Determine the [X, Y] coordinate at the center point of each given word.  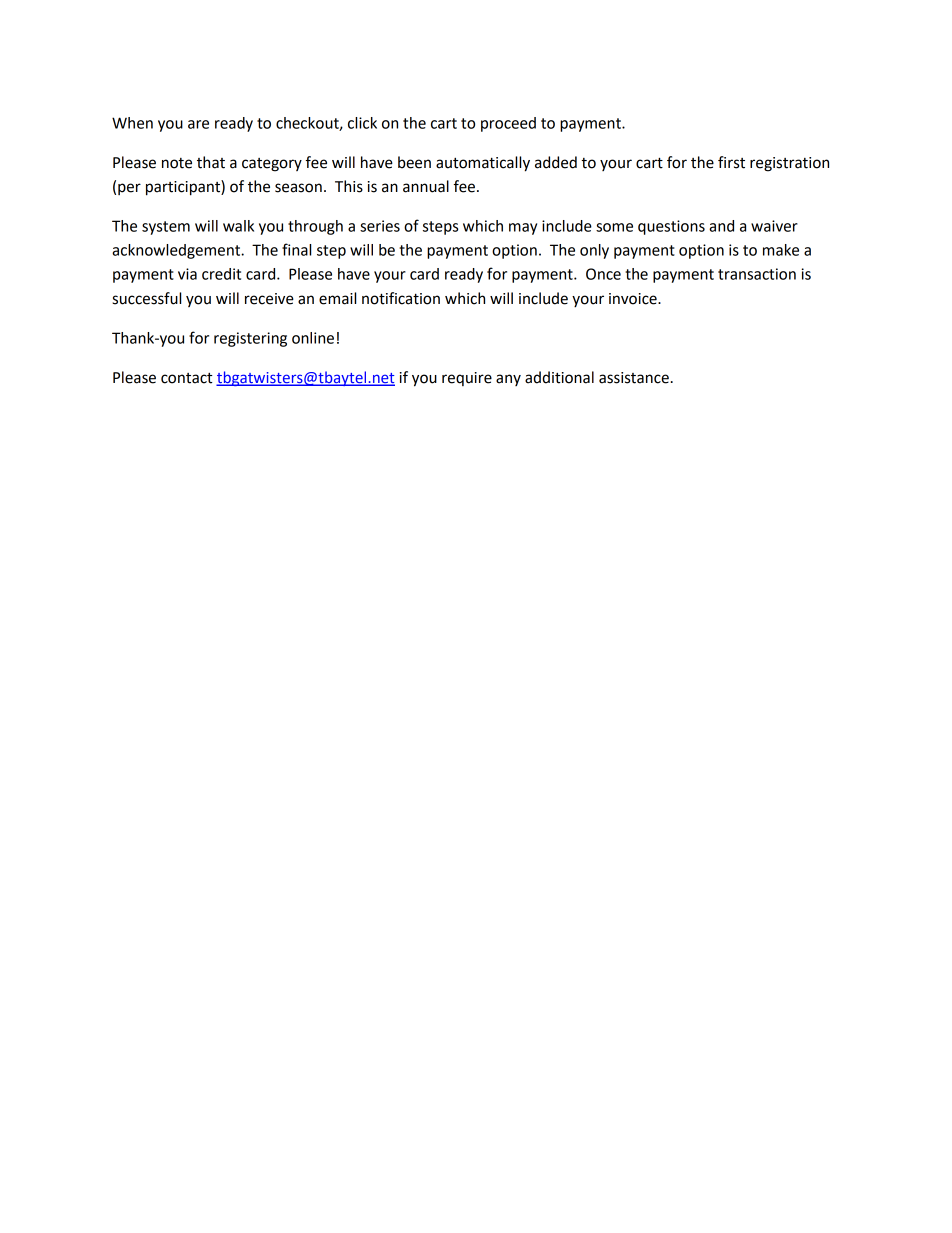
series [380, 226]
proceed [508, 124]
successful [146, 298]
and [721, 226]
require [467, 379]
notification [401, 298]
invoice [634, 299]
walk [238, 226]
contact [187, 378]
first [731, 162]
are [198, 124]
